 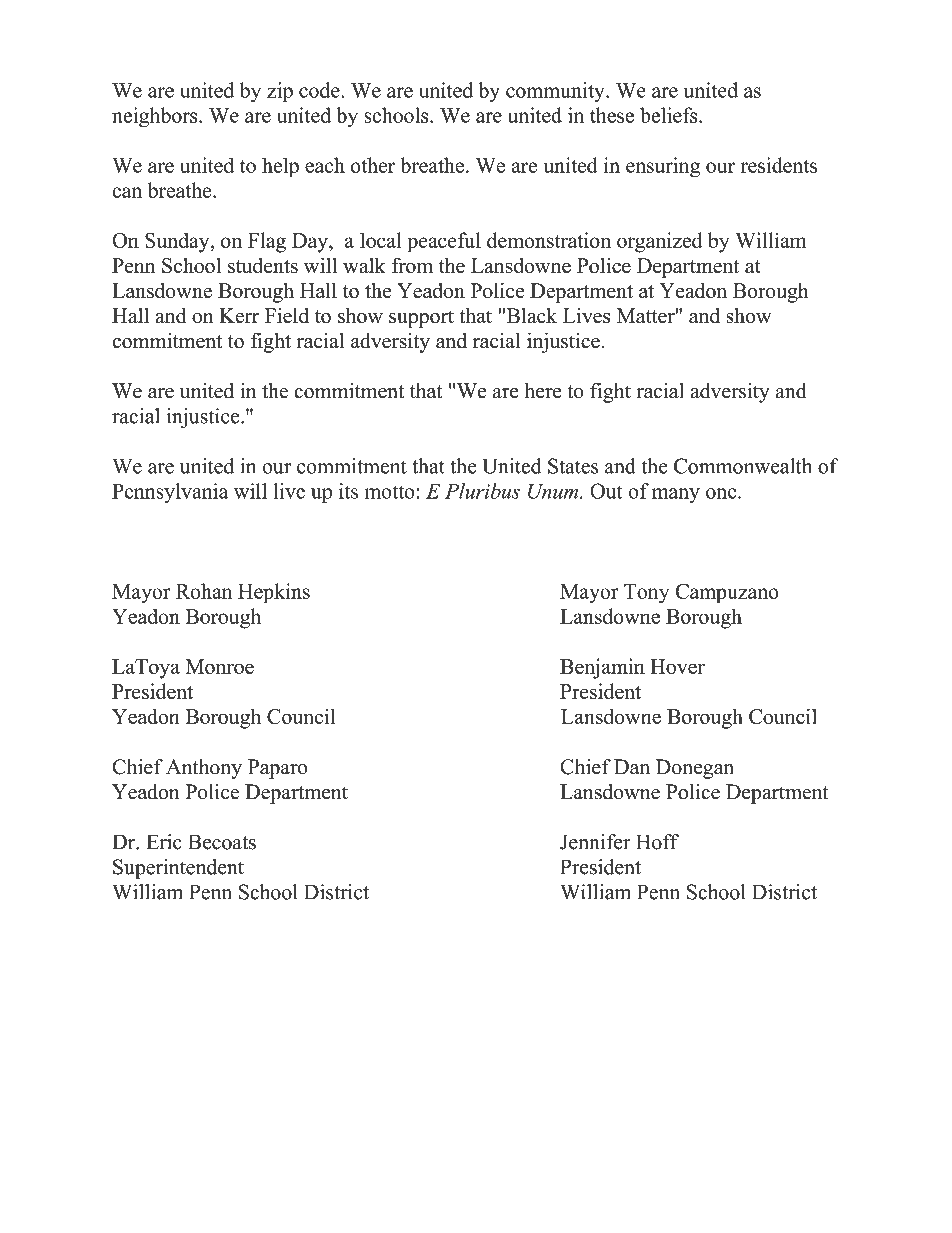 What do you see at coordinates (595, 842) in the screenshot?
I see `Jennifer` at bounding box center [595, 842].
